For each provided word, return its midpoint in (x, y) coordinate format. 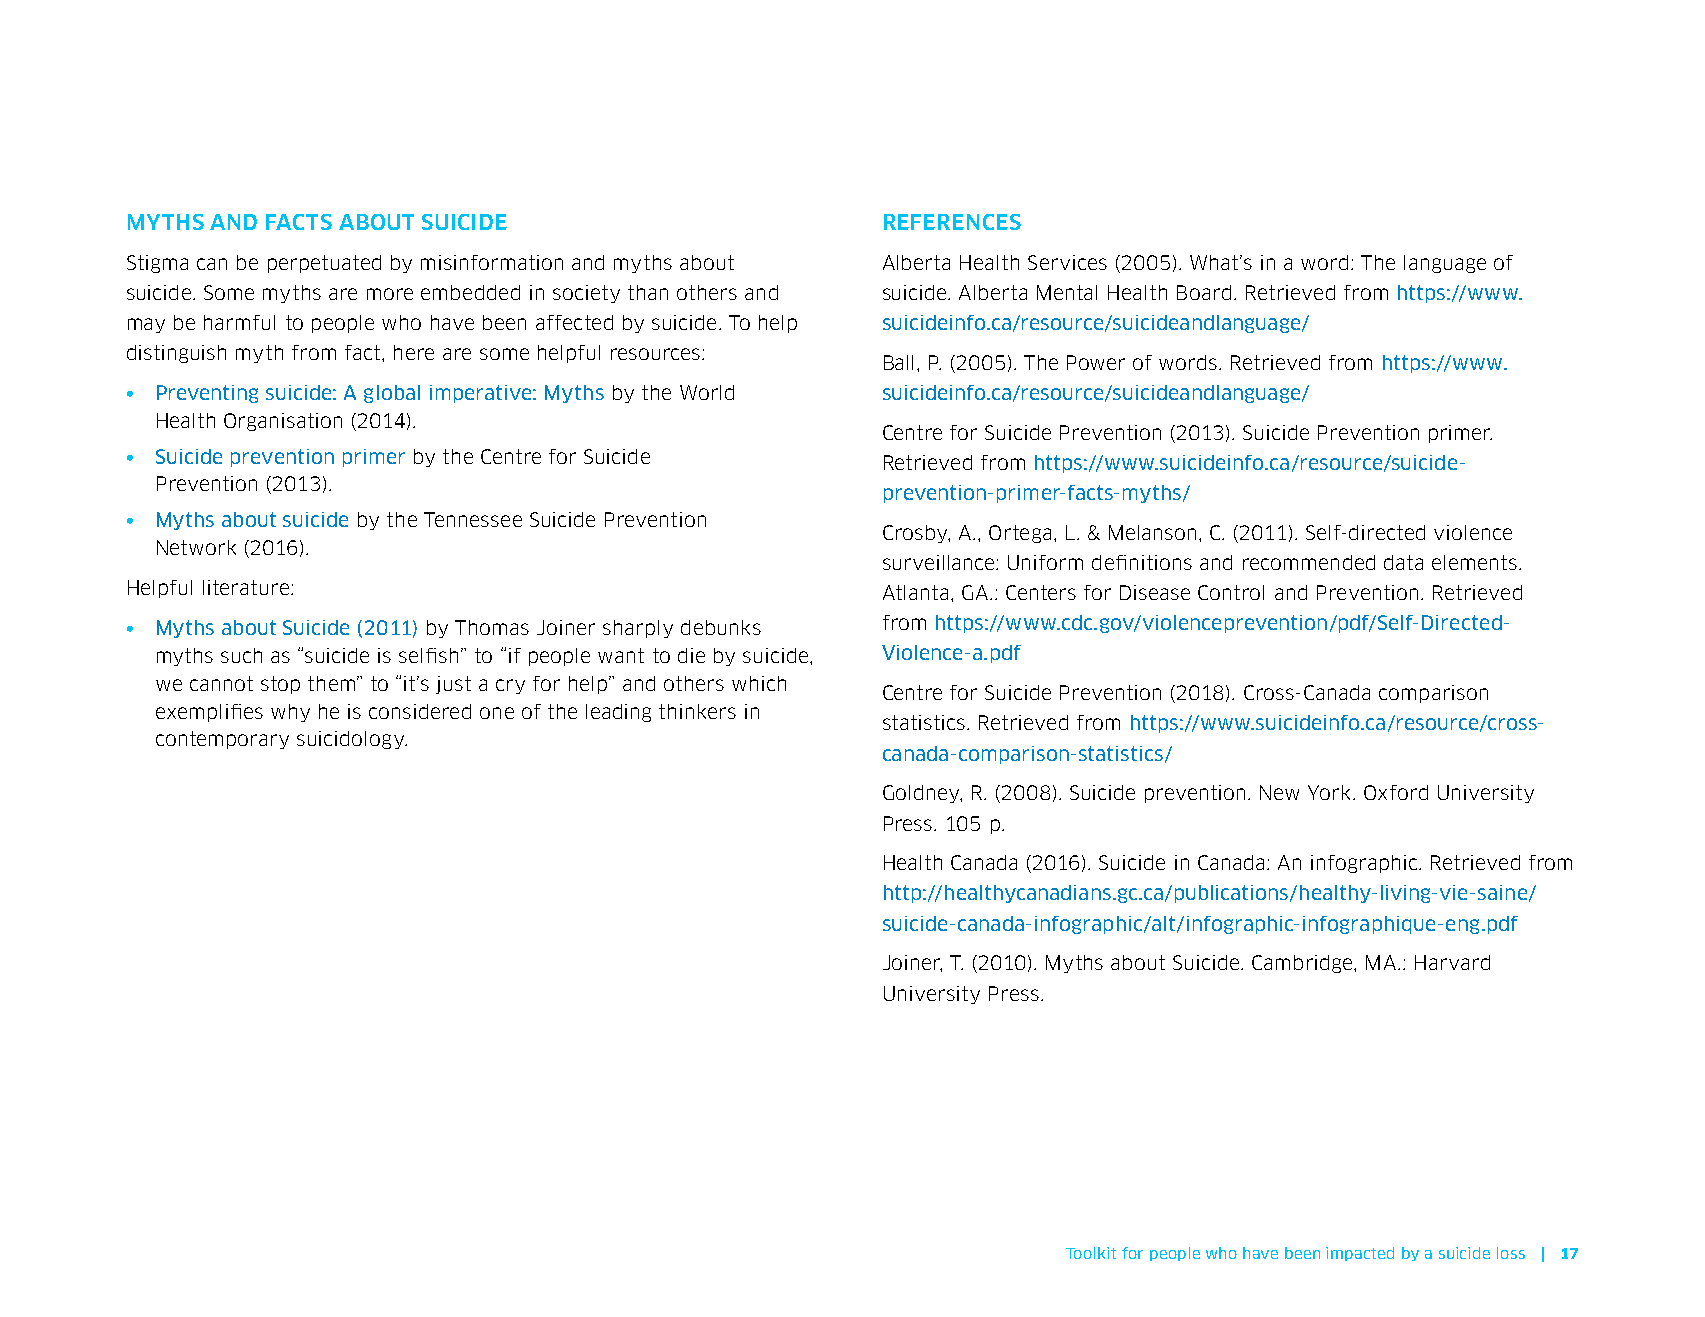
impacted (1360, 1254)
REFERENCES (952, 222)
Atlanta (915, 592)
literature (246, 587)
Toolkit (1091, 1253)
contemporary (222, 740)
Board (1204, 292)
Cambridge (1303, 964)
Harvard (1452, 962)
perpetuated (324, 264)
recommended (1309, 562)
